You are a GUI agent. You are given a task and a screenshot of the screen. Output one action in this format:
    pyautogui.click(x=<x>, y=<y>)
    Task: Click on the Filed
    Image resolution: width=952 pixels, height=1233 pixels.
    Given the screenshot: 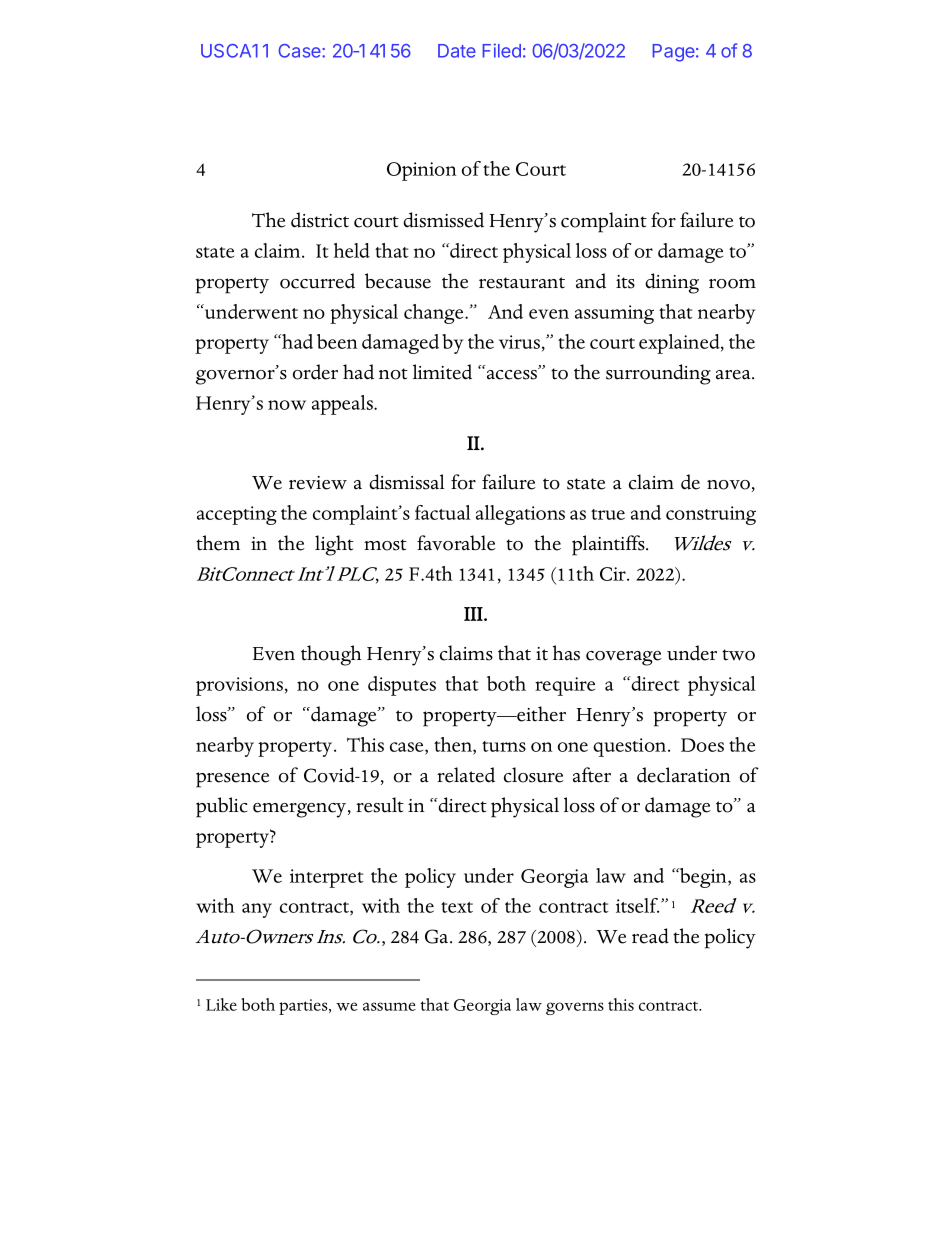 What is the action you would take?
    pyautogui.click(x=501, y=50)
